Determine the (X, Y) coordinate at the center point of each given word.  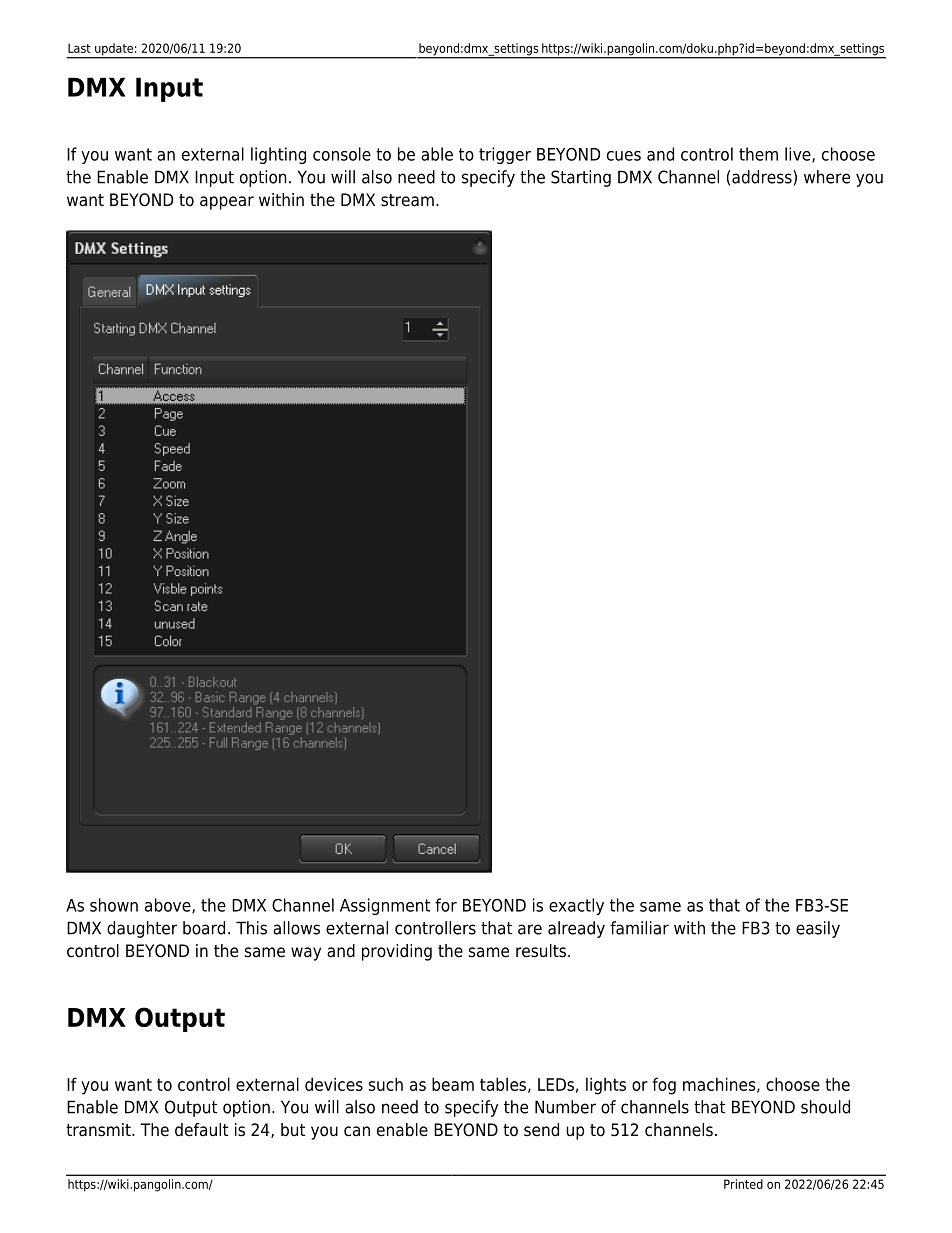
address (763, 178)
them (758, 154)
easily (818, 929)
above (169, 906)
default (201, 1130)
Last (79, 48)
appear (227, 203)
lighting (278, 155)
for (446, 905)
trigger (505, 155)
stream (407, 200)
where (827, 177)
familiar (639, 928)
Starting (581, 178)
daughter (142, 929)
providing (397, 952)
